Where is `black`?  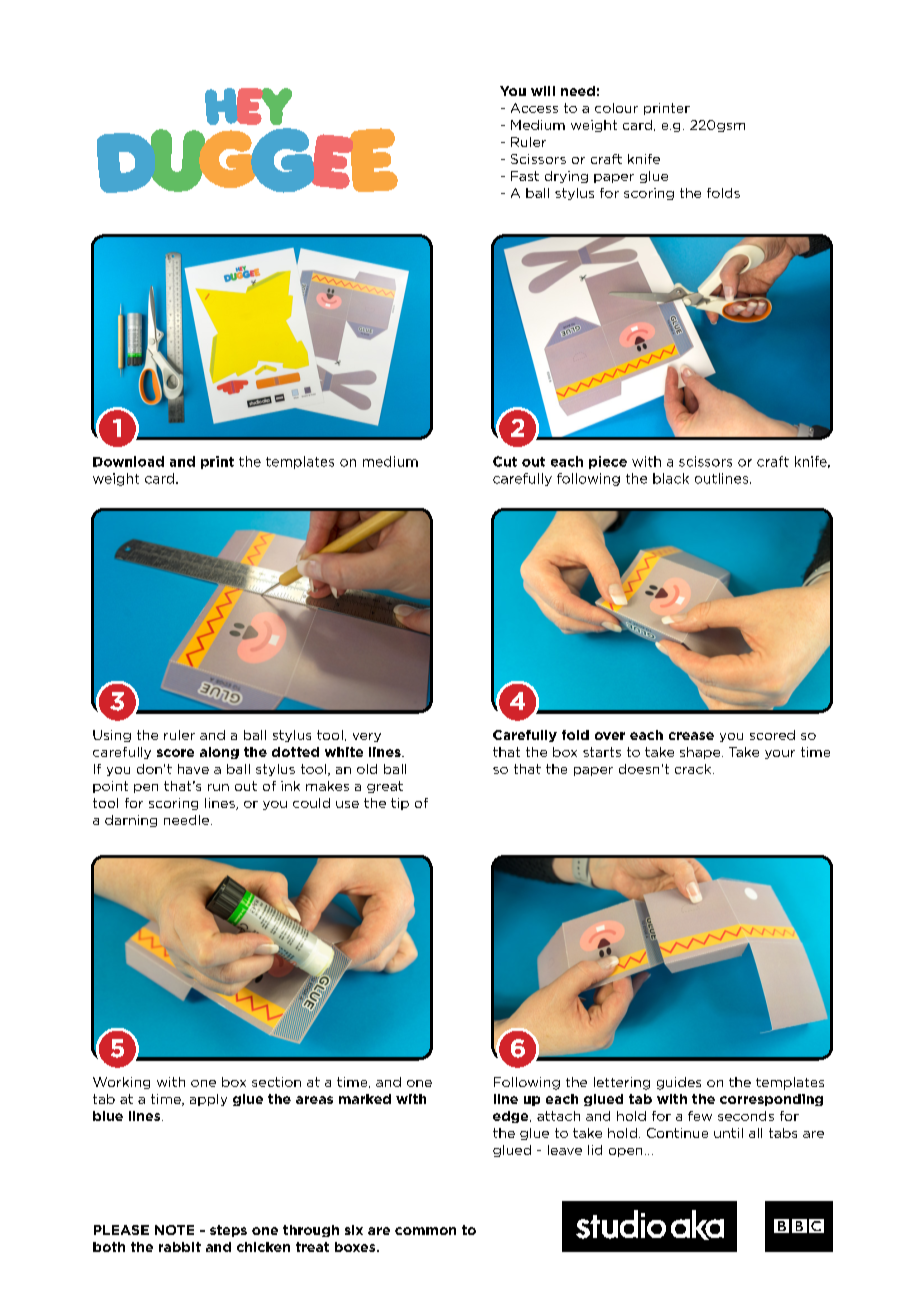 black is located at coordinates (671, 478).
